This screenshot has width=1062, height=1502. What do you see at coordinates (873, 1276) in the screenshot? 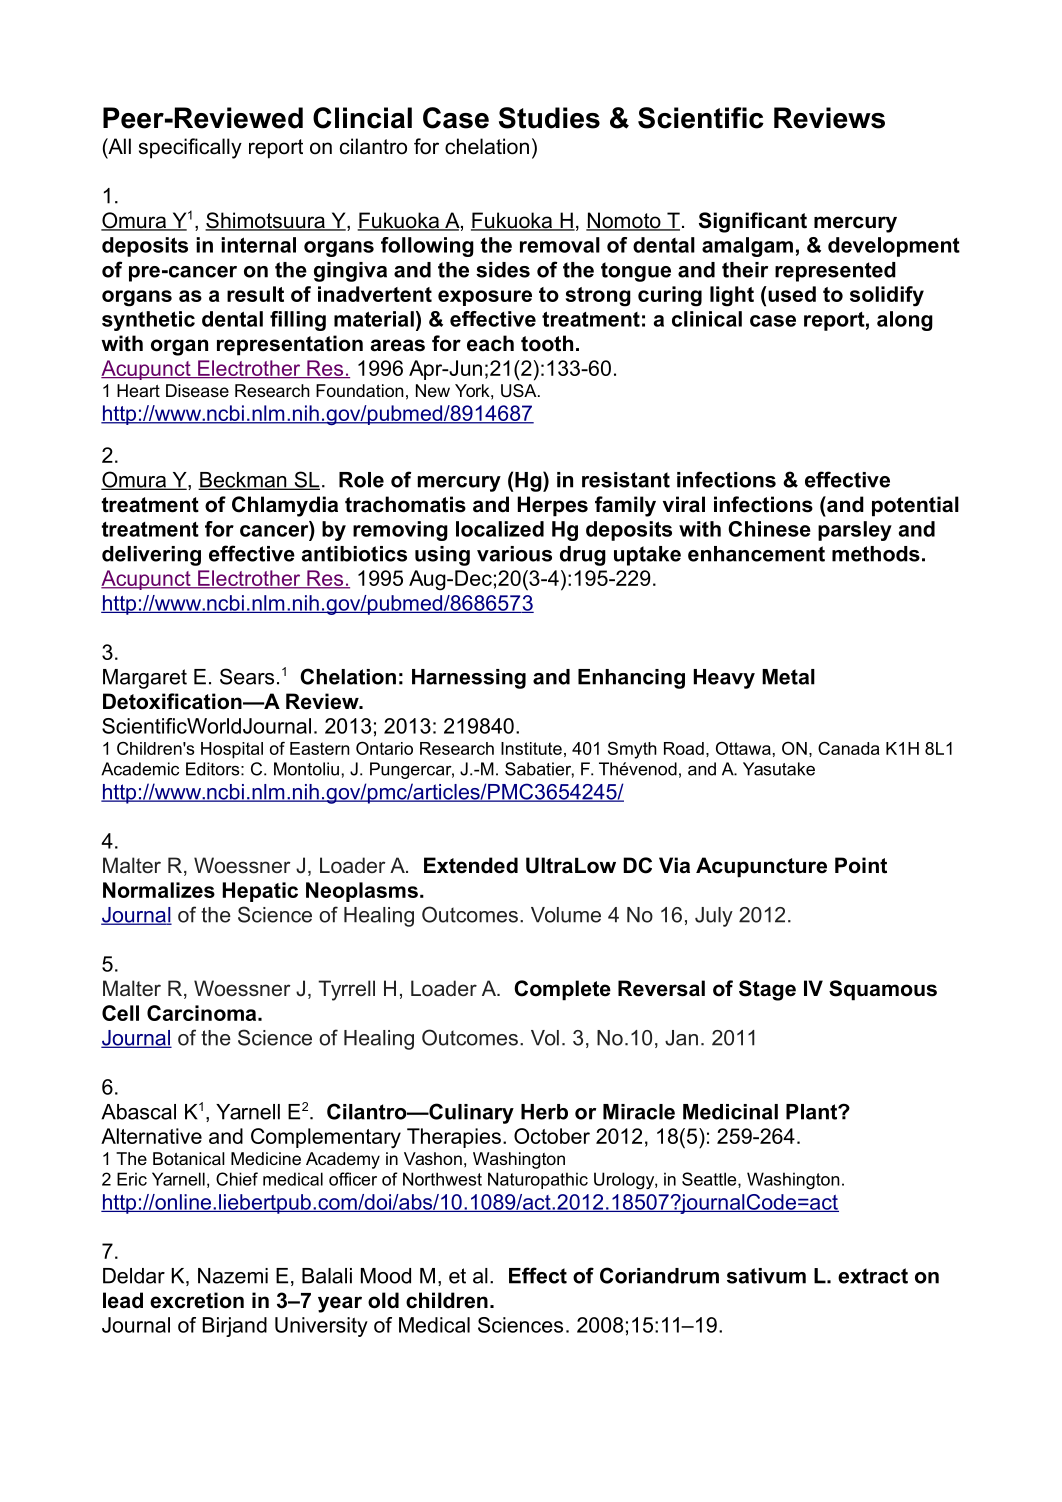
I see `extract` at bounding box center [873, 1276].
